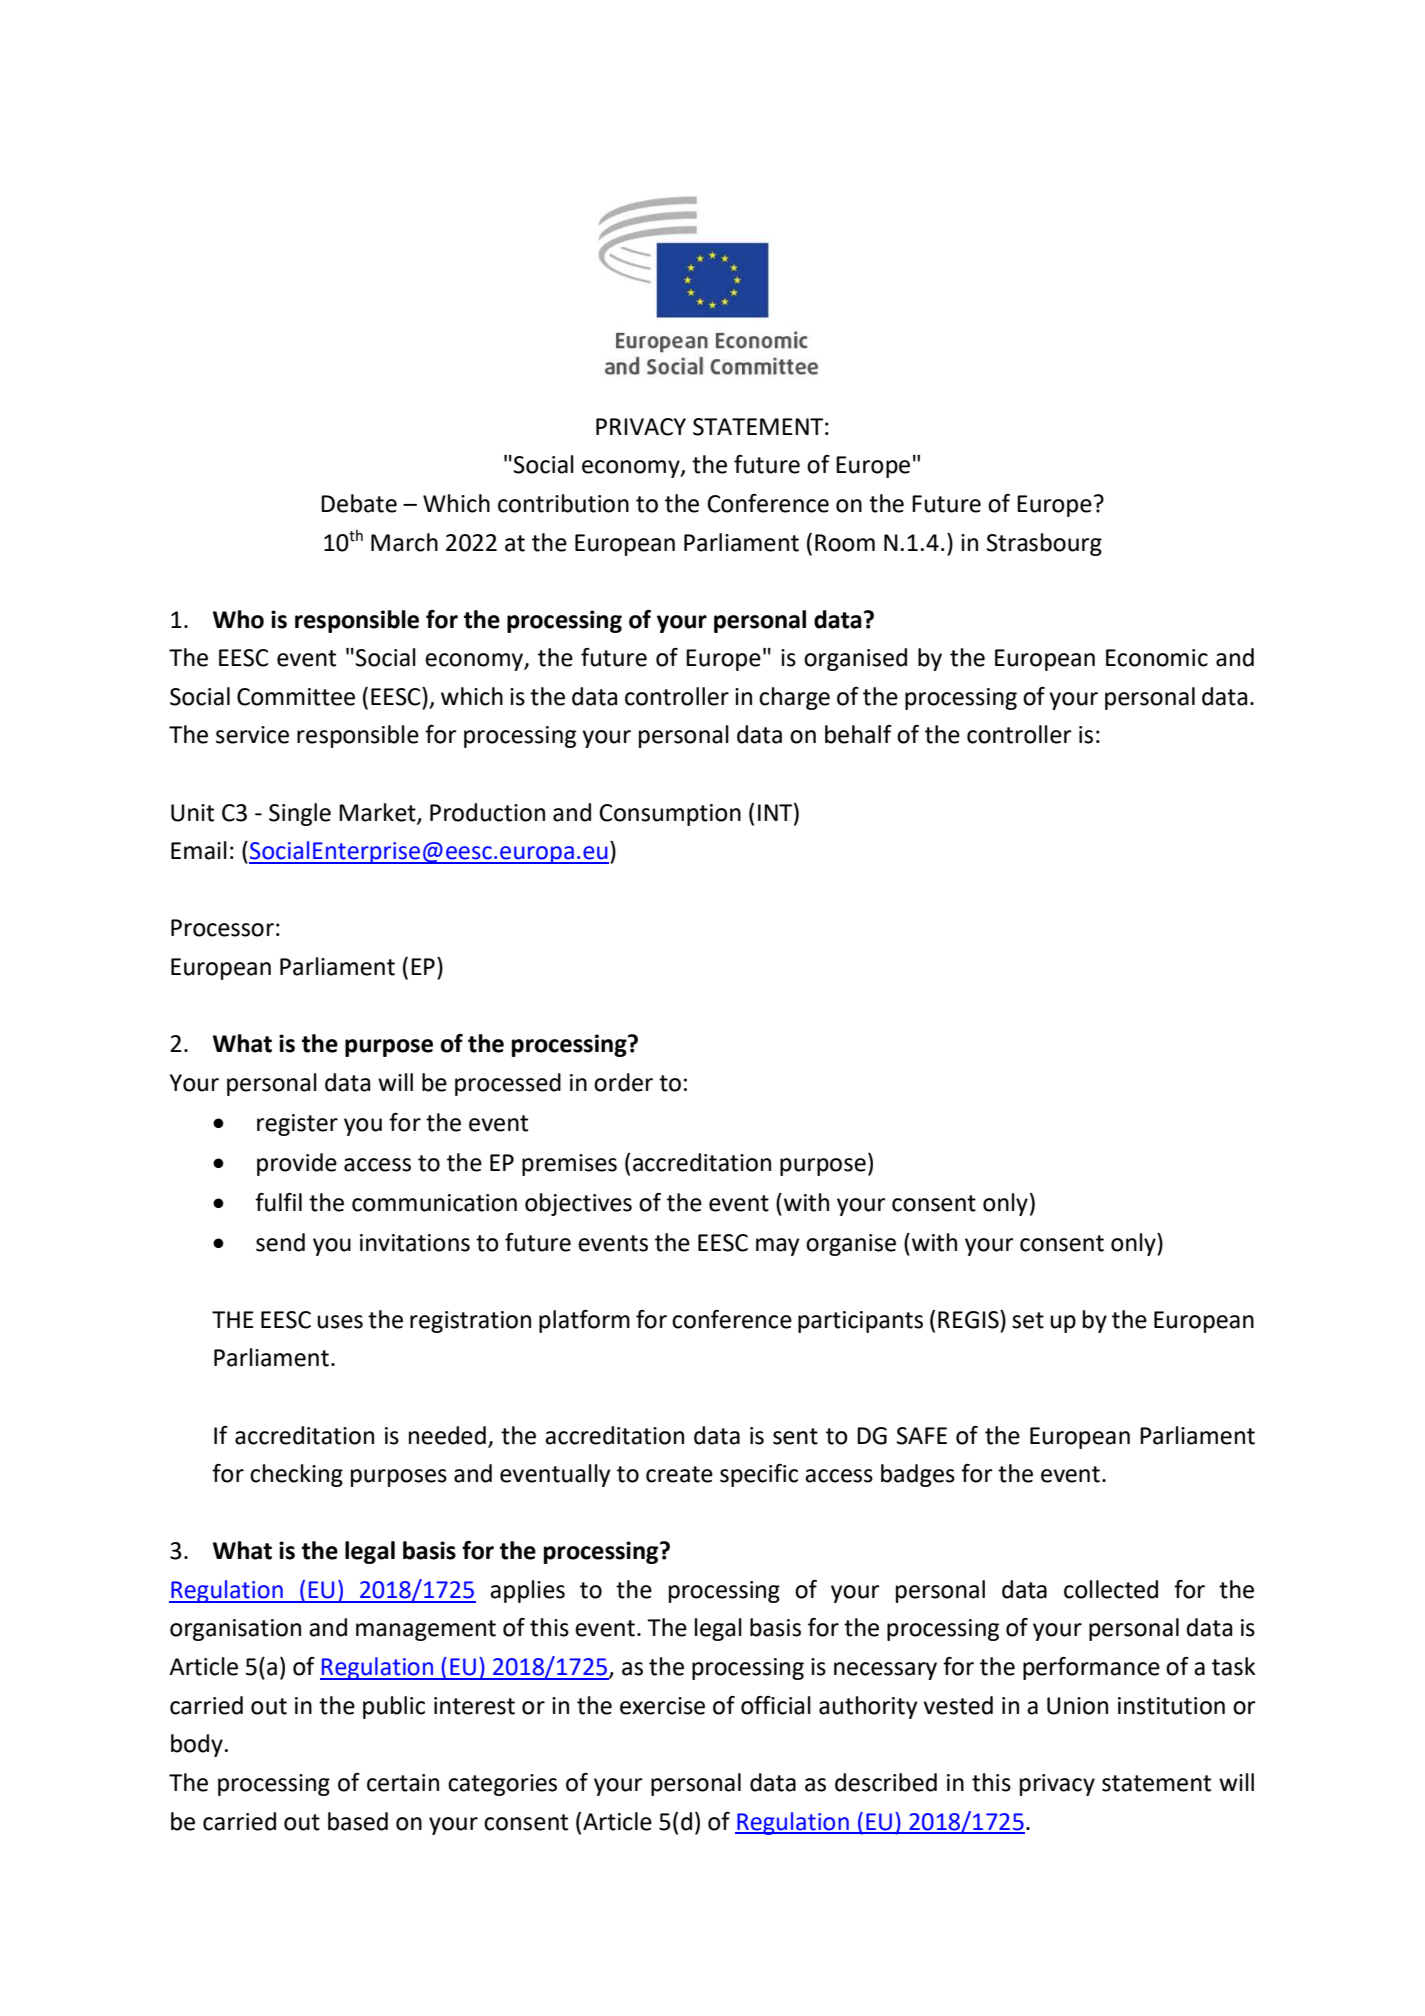 Image resolution: width=1425 pixels, height=2016 pixels. What do you see at coordinates (300, 814) in the screenshot?
I see `Single` at bounding box center [300, 814].
